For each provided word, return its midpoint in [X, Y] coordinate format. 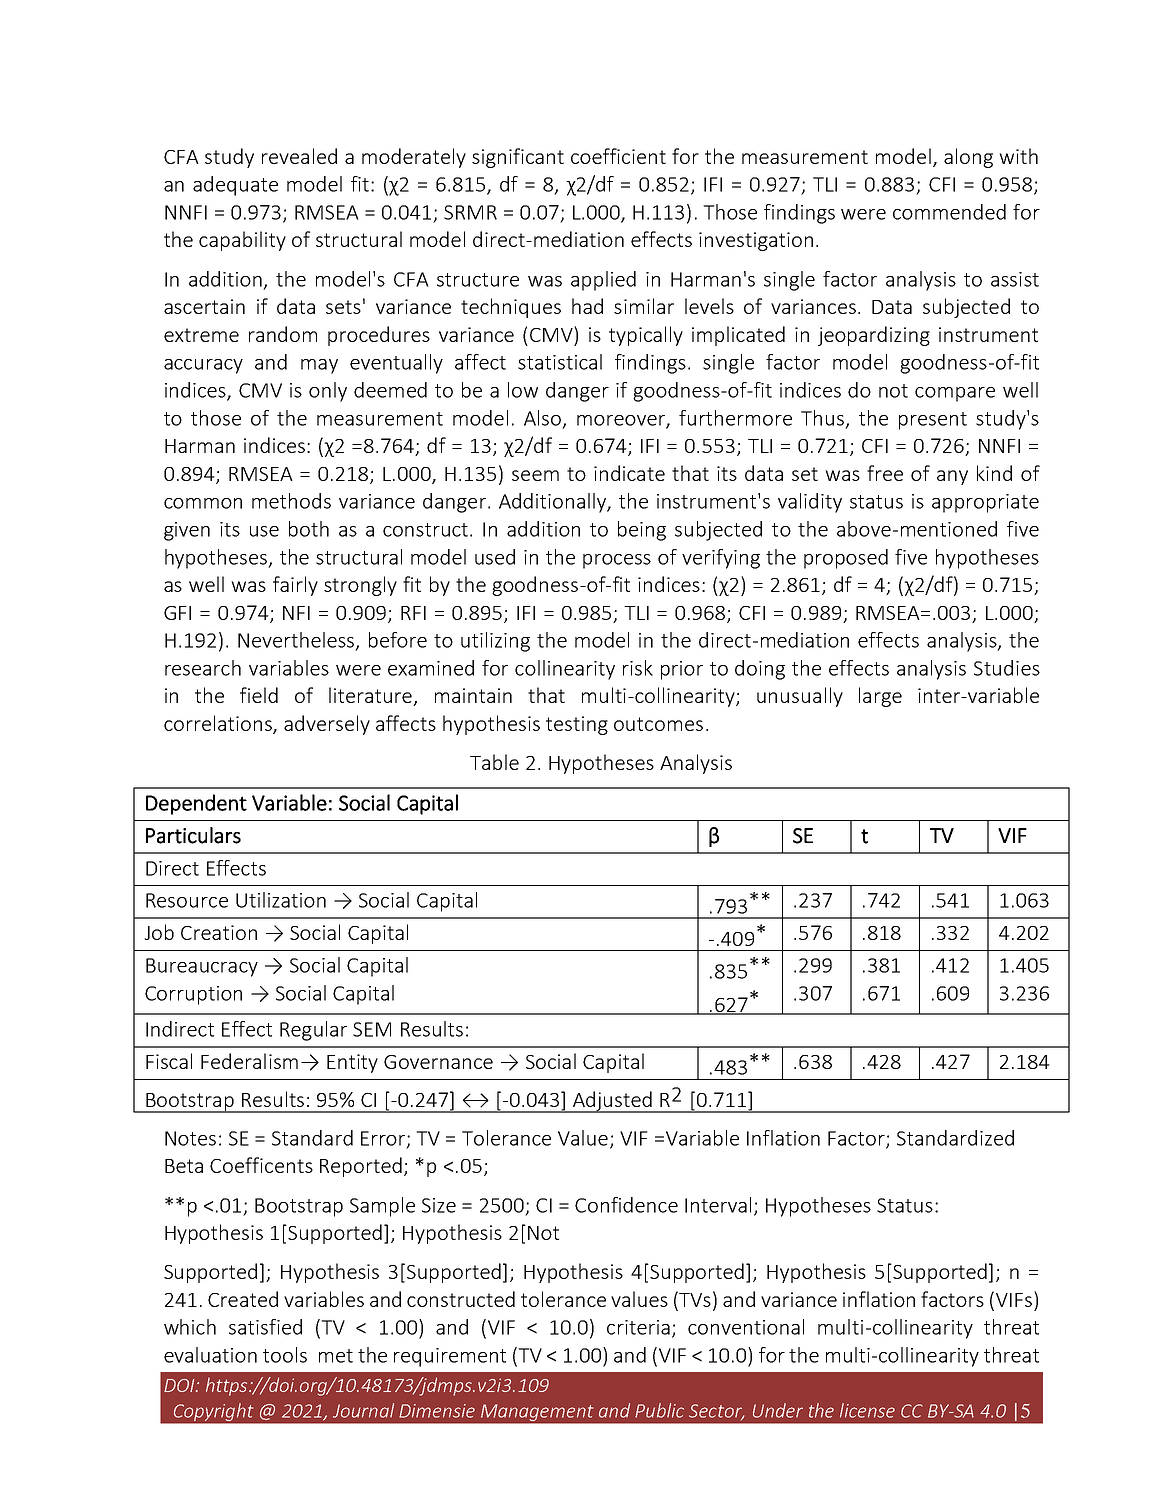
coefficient [618, 156]
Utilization [281, 900]
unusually [800, 697]
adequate [235, 186]
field [259, 695]
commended [949, 212]
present [933, 421]
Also [542, 418]
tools [285, 1355]
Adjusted [612, 1102]
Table [494, 762]
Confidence [626, 1205]
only [328, 392]
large [880, 697]
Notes [190, 1138]
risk [638, 668]
